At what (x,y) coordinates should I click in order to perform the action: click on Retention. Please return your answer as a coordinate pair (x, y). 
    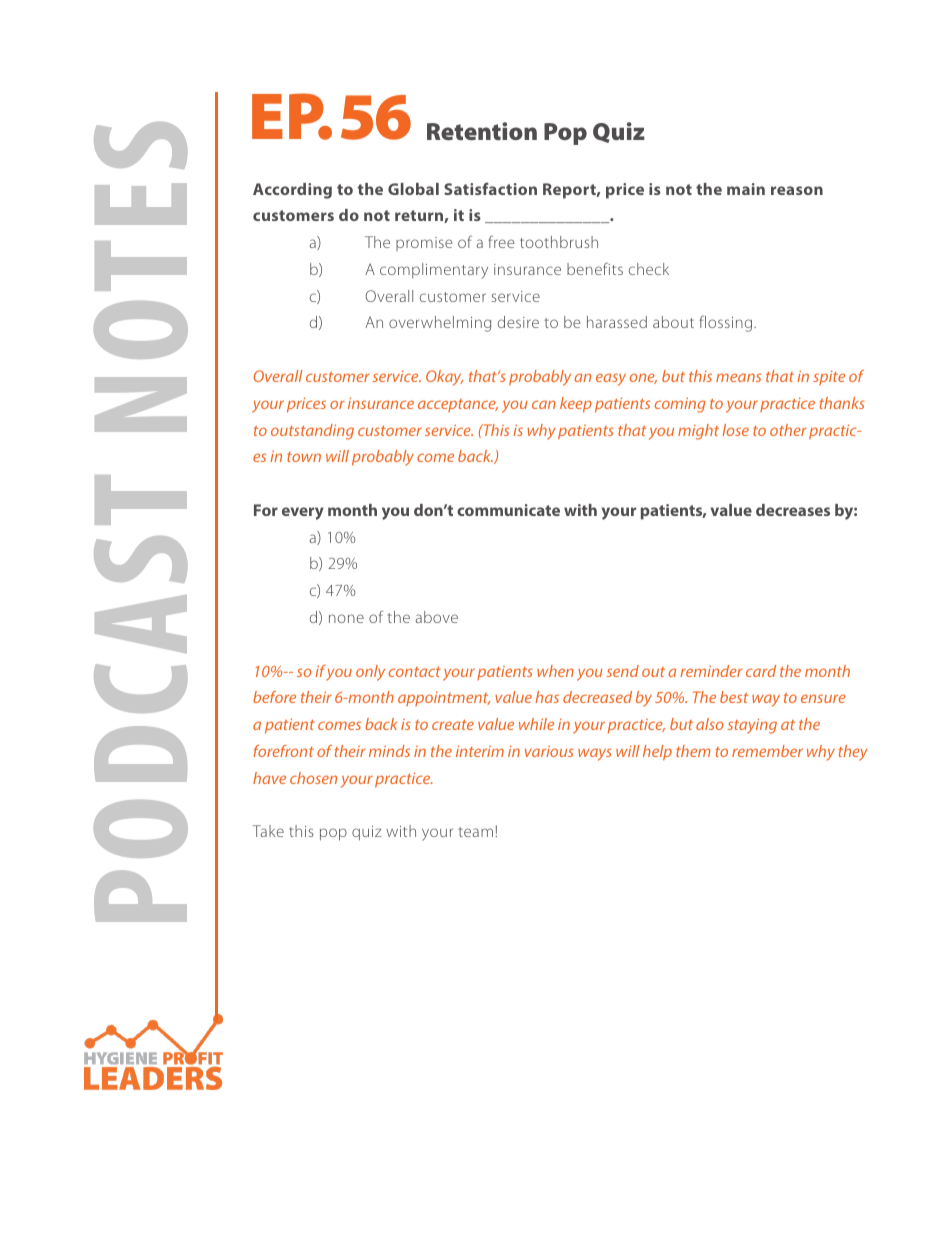
    Looking at the image, I should click on (482, 131).
